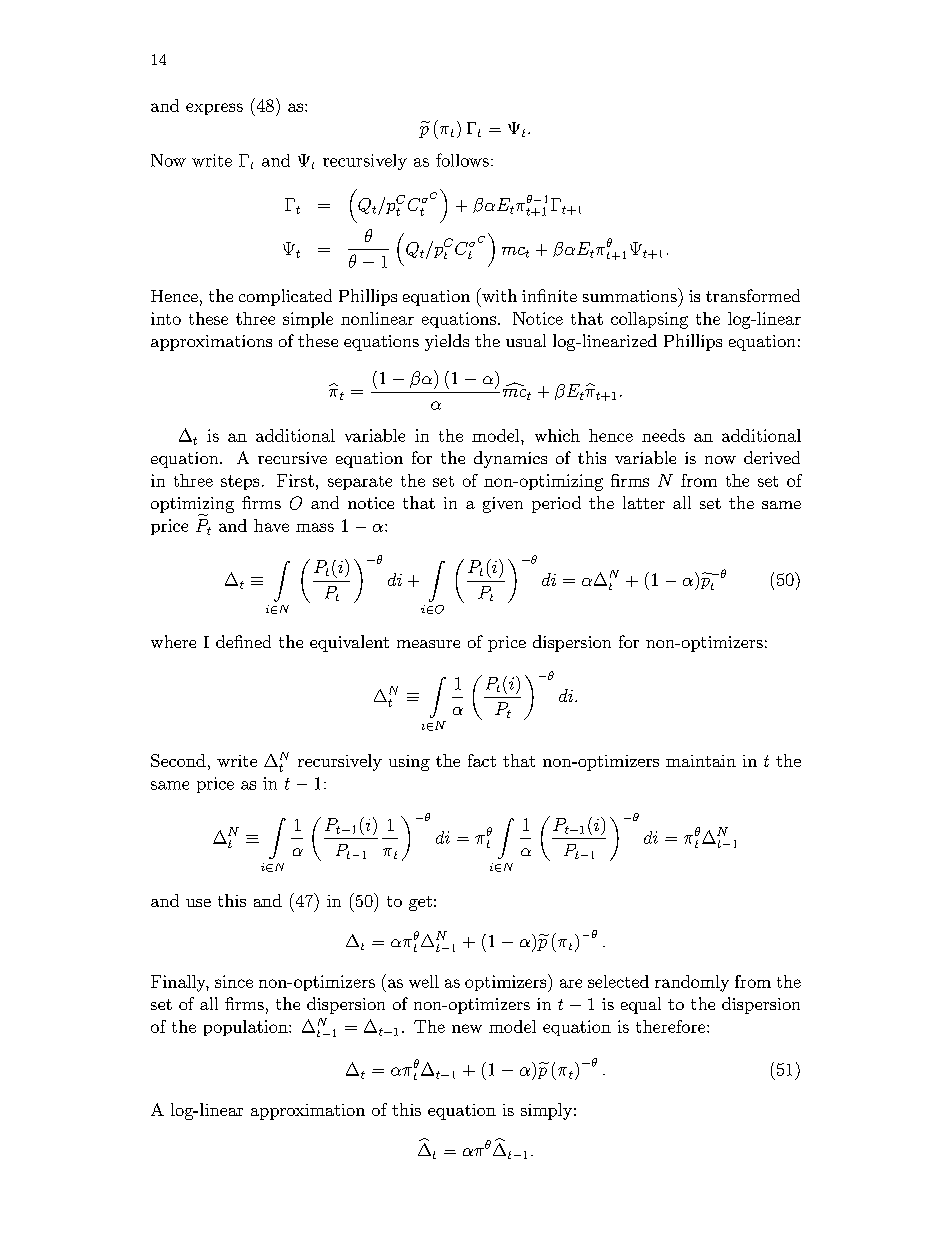  I want to click on dynamics, so click(510, 459).
